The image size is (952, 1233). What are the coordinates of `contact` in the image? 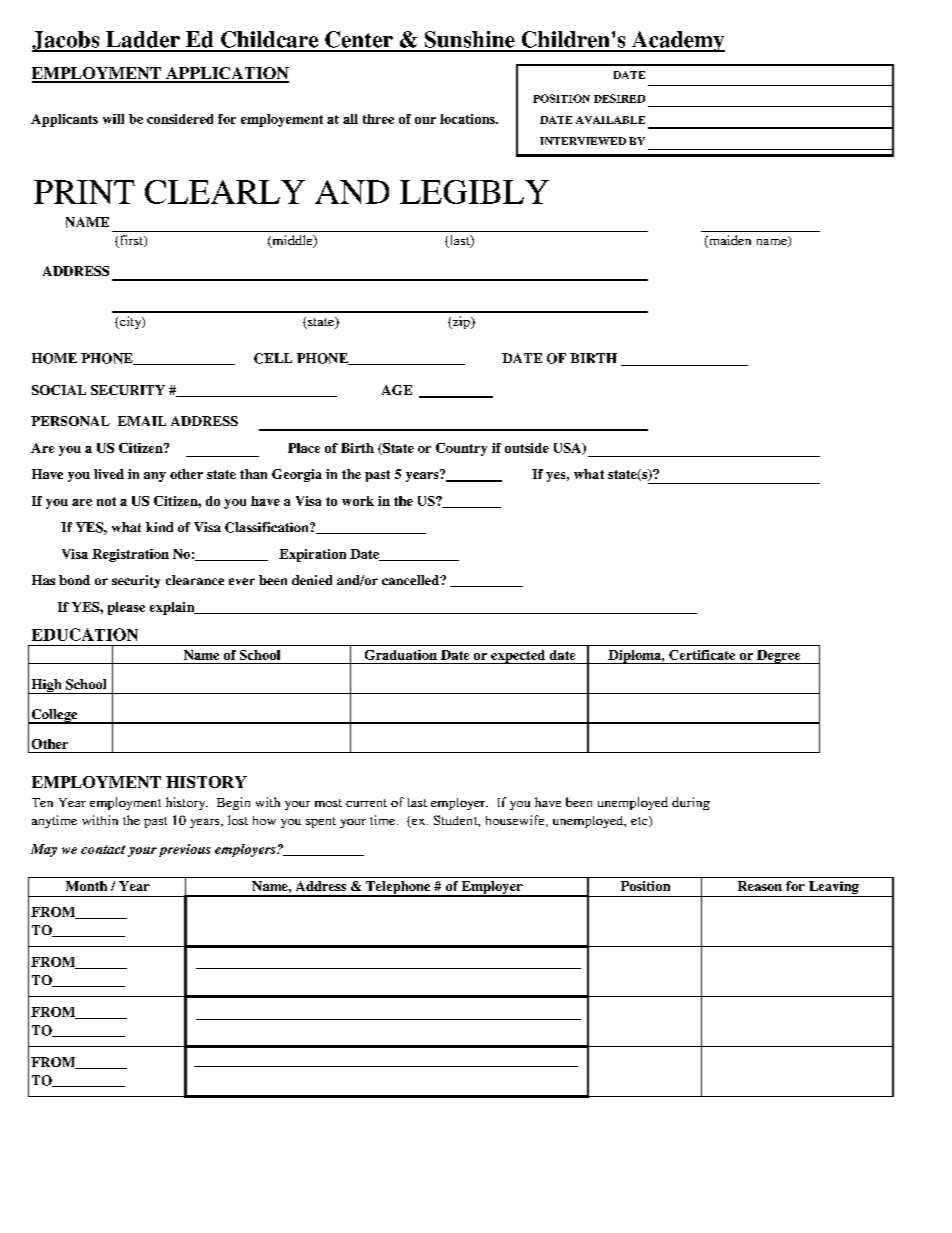 It's located at (103, 849).
